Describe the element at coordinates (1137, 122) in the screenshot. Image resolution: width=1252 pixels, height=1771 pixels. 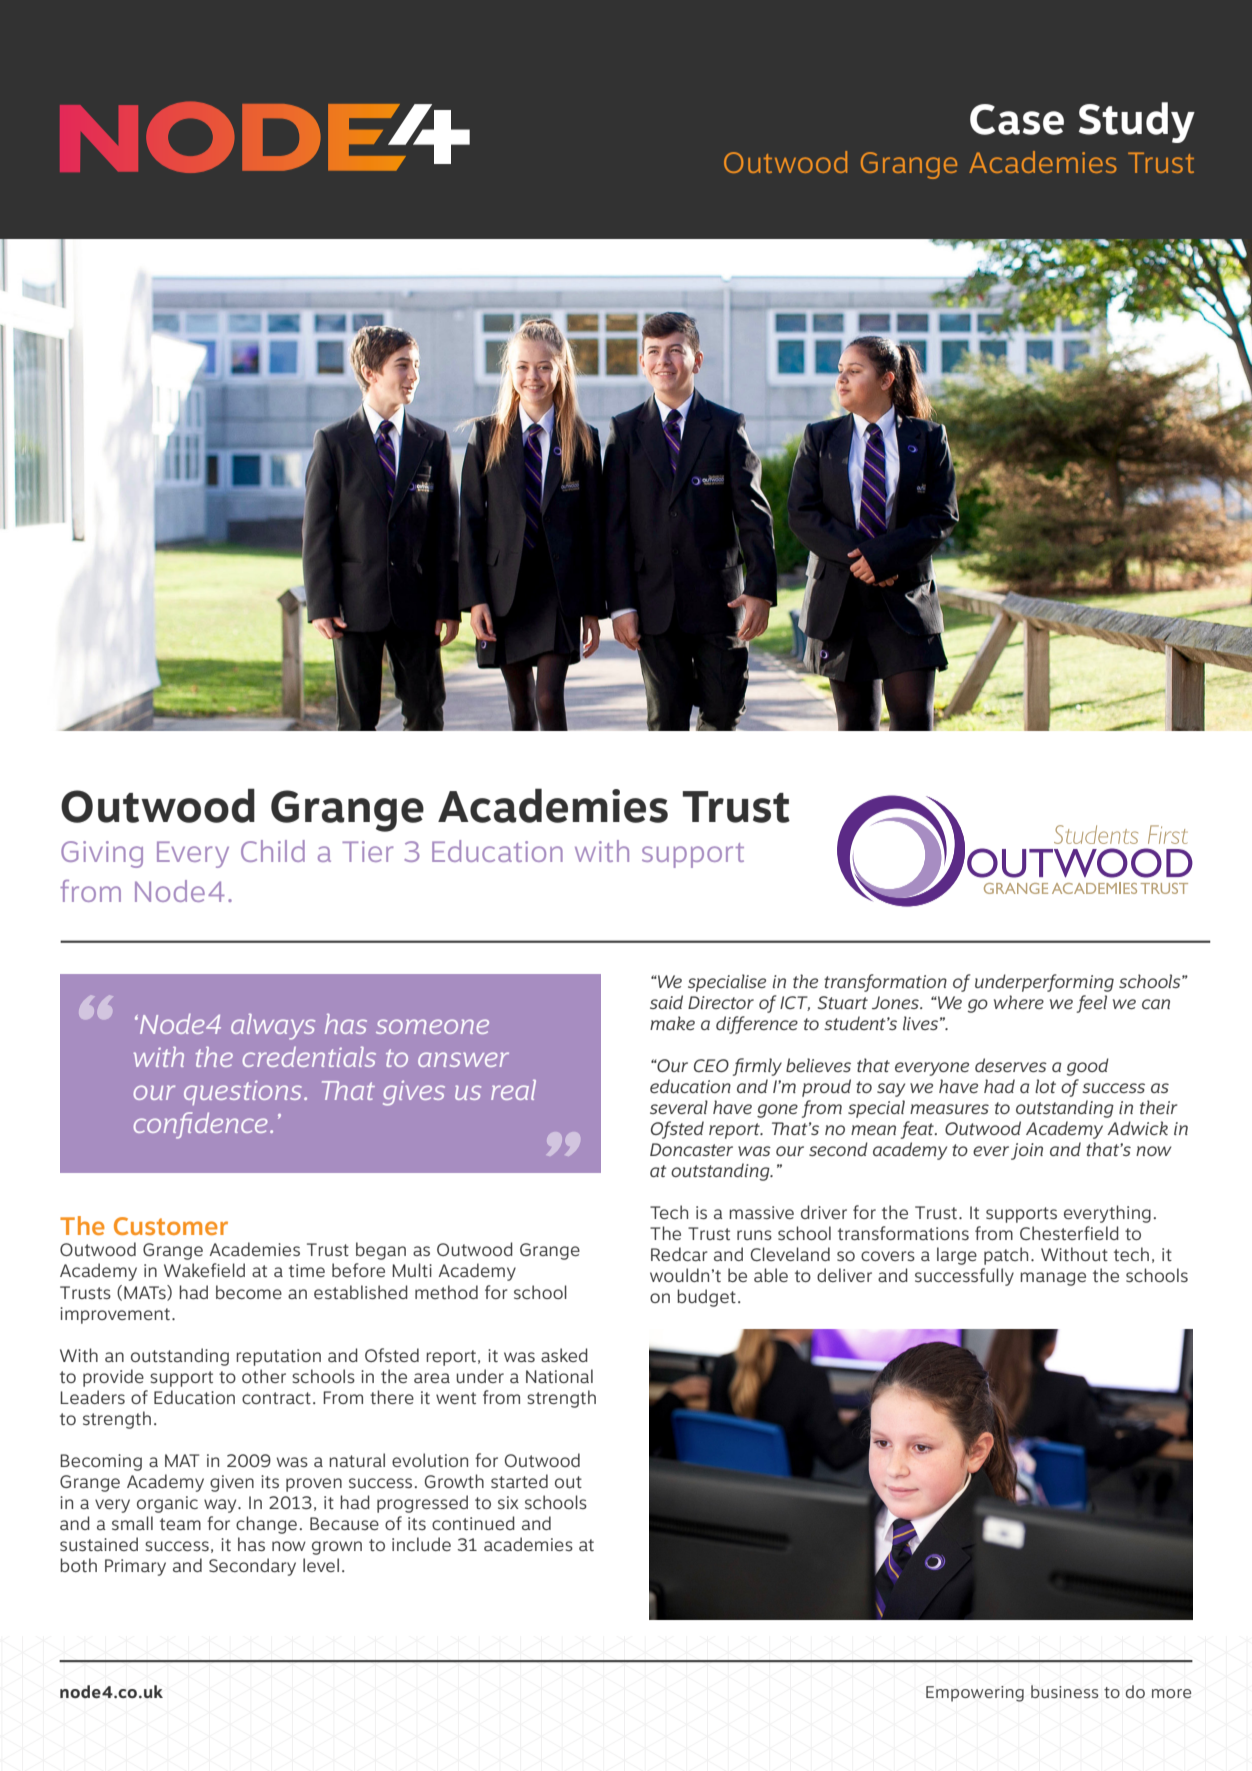
I see `Study` at that location.
